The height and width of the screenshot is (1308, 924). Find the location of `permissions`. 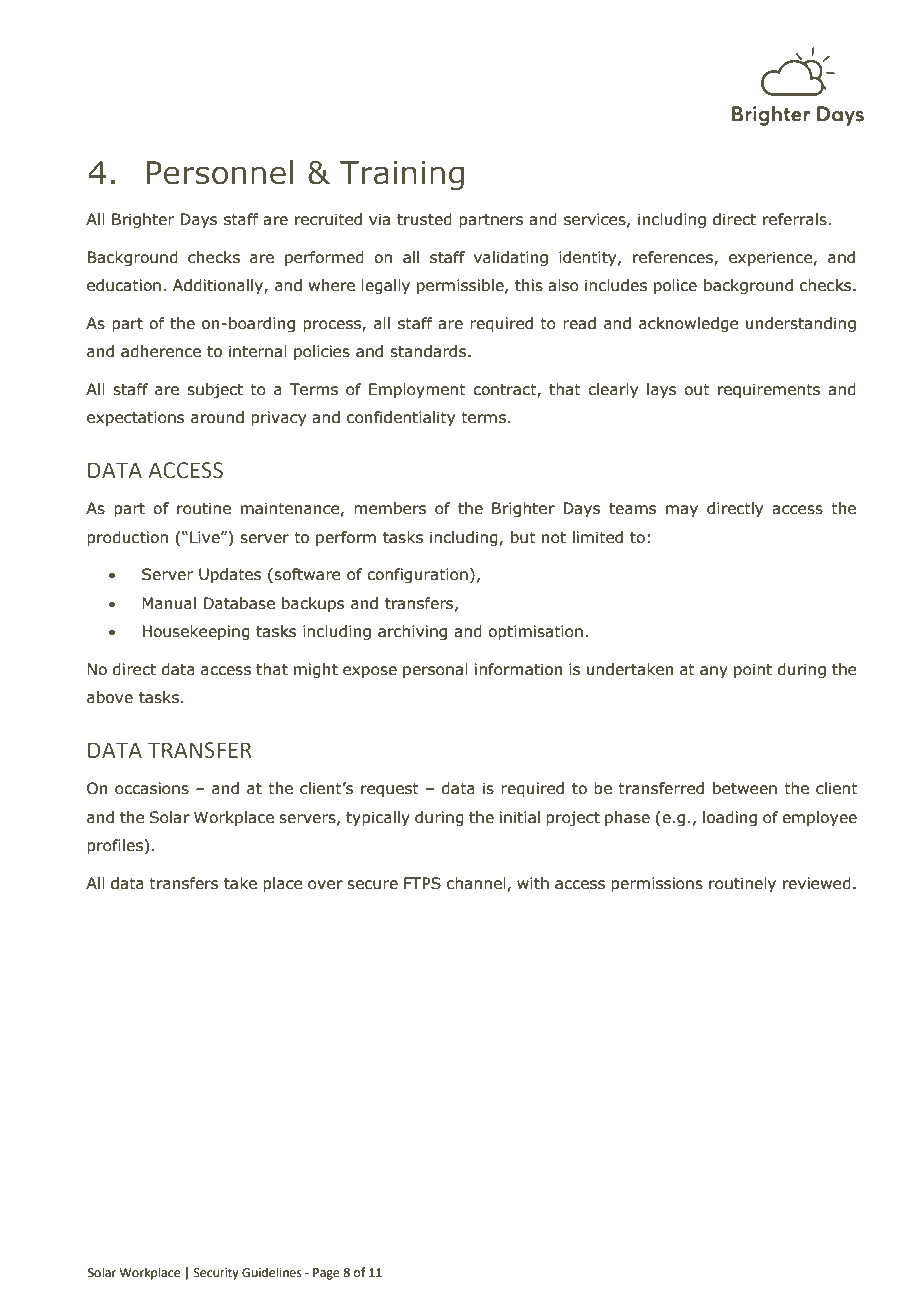

permissions is located at coordinates (657, 884).
